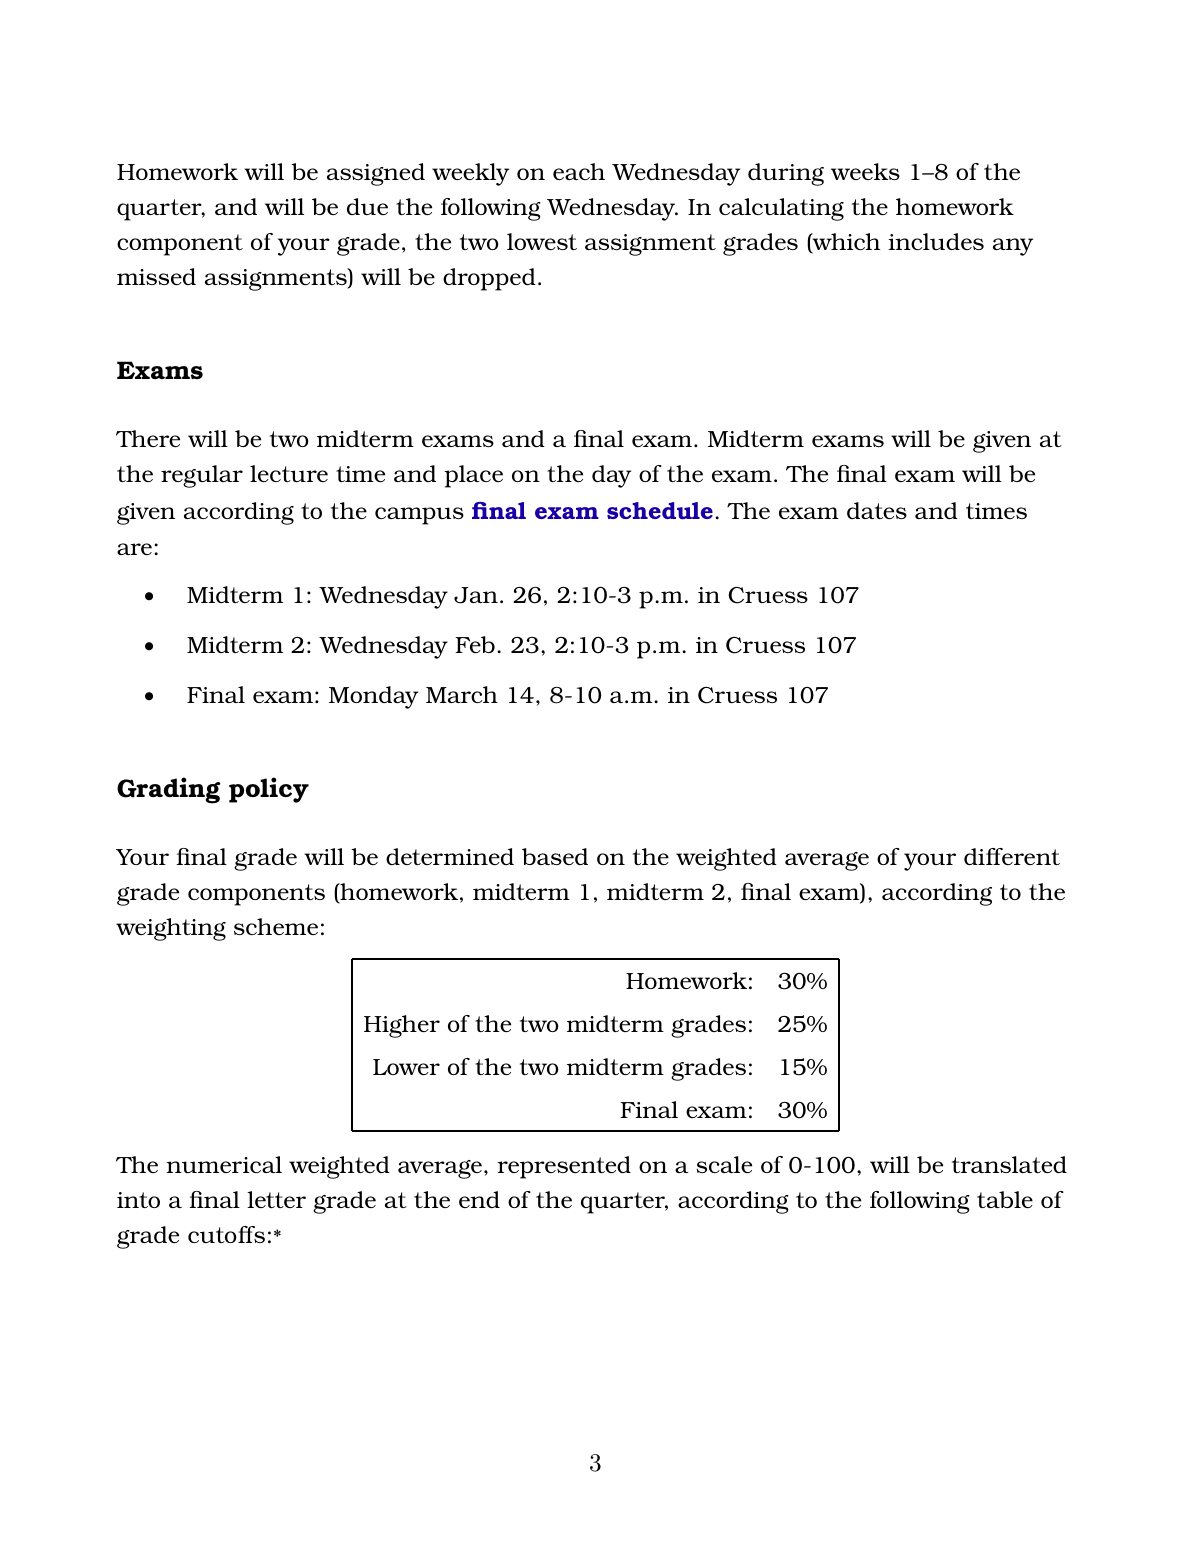  I want to click on due, so click(367, 206).
